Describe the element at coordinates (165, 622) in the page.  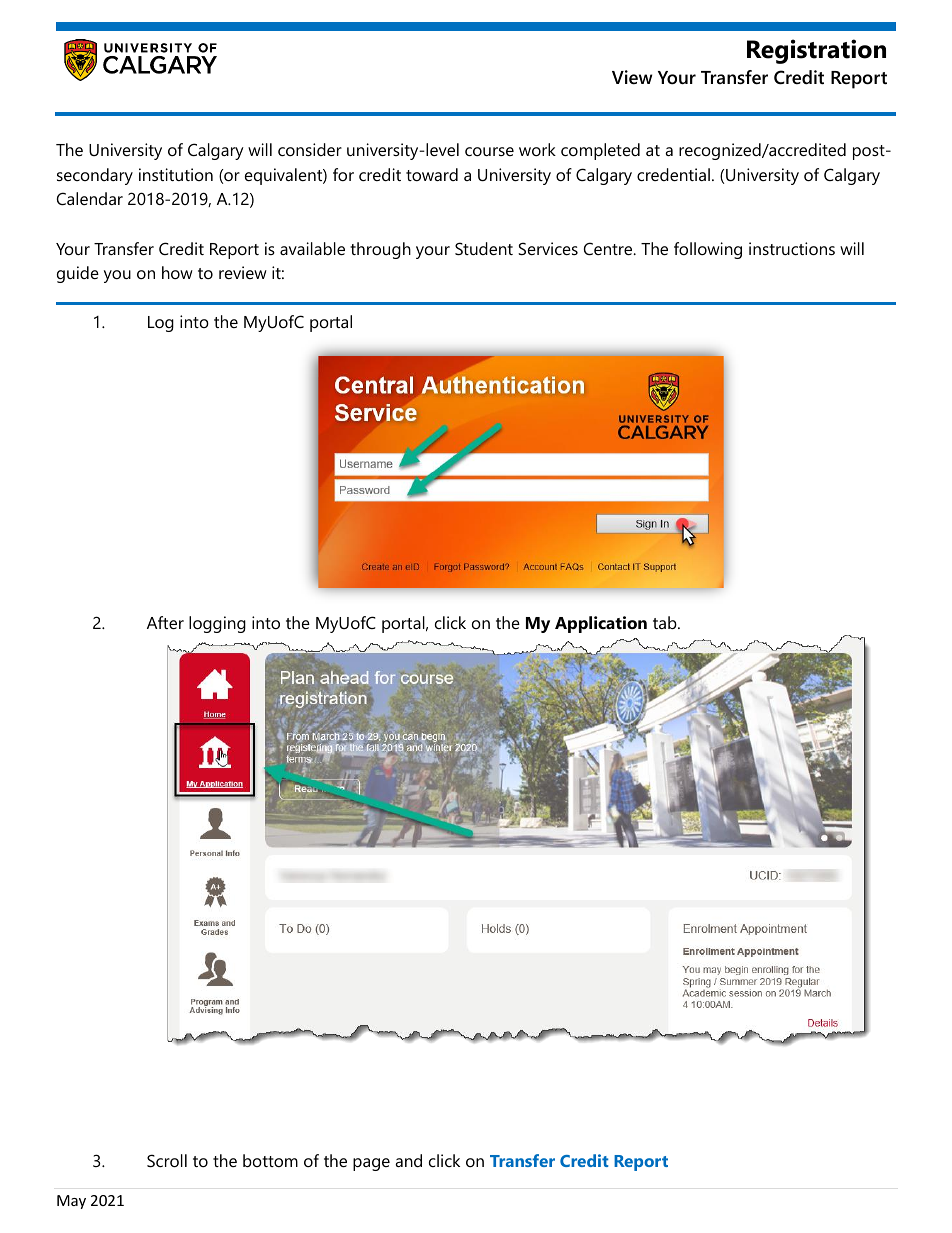
I see `After` at that location.
